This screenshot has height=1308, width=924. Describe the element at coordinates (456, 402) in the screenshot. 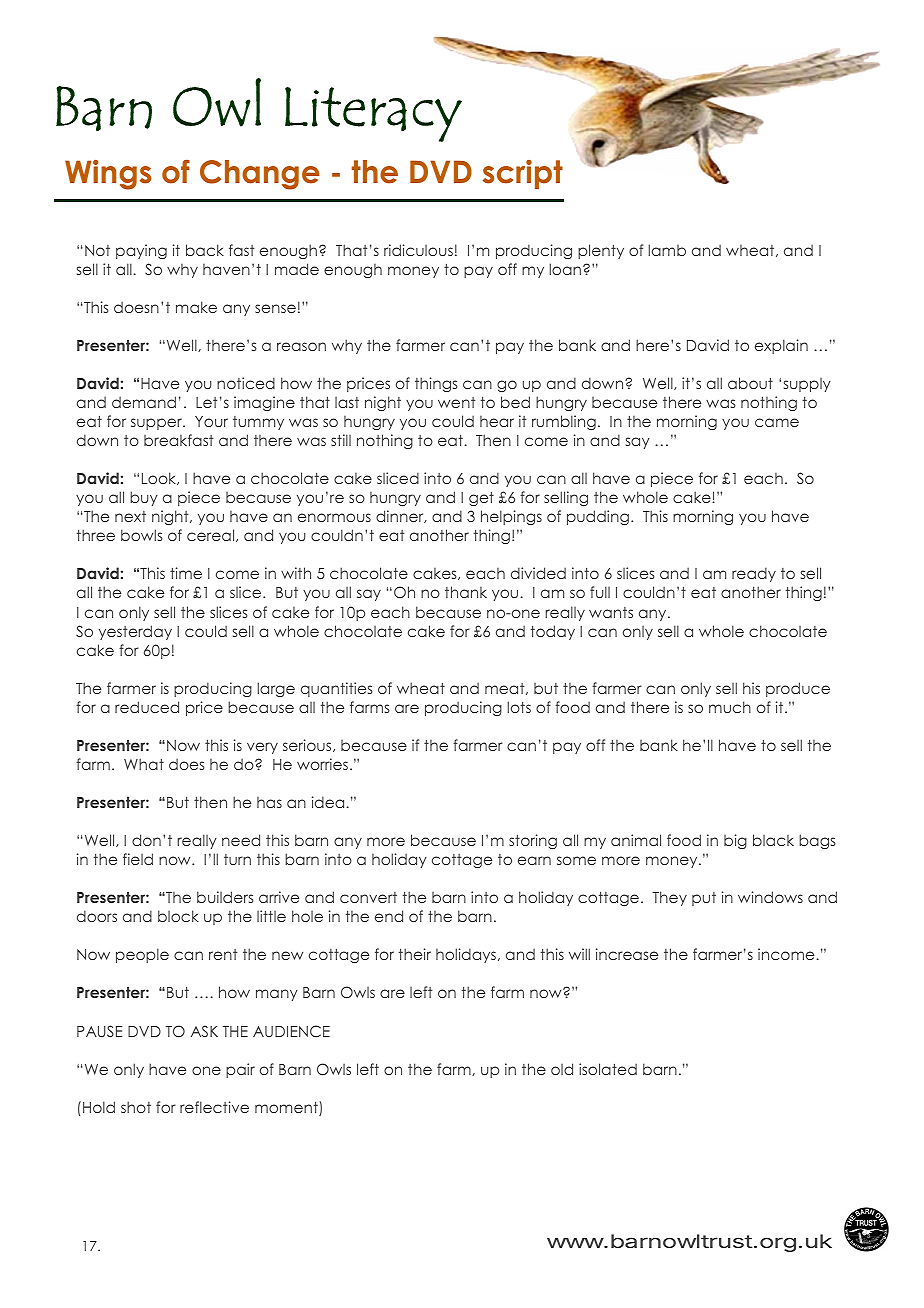

I see `went` at that location.
